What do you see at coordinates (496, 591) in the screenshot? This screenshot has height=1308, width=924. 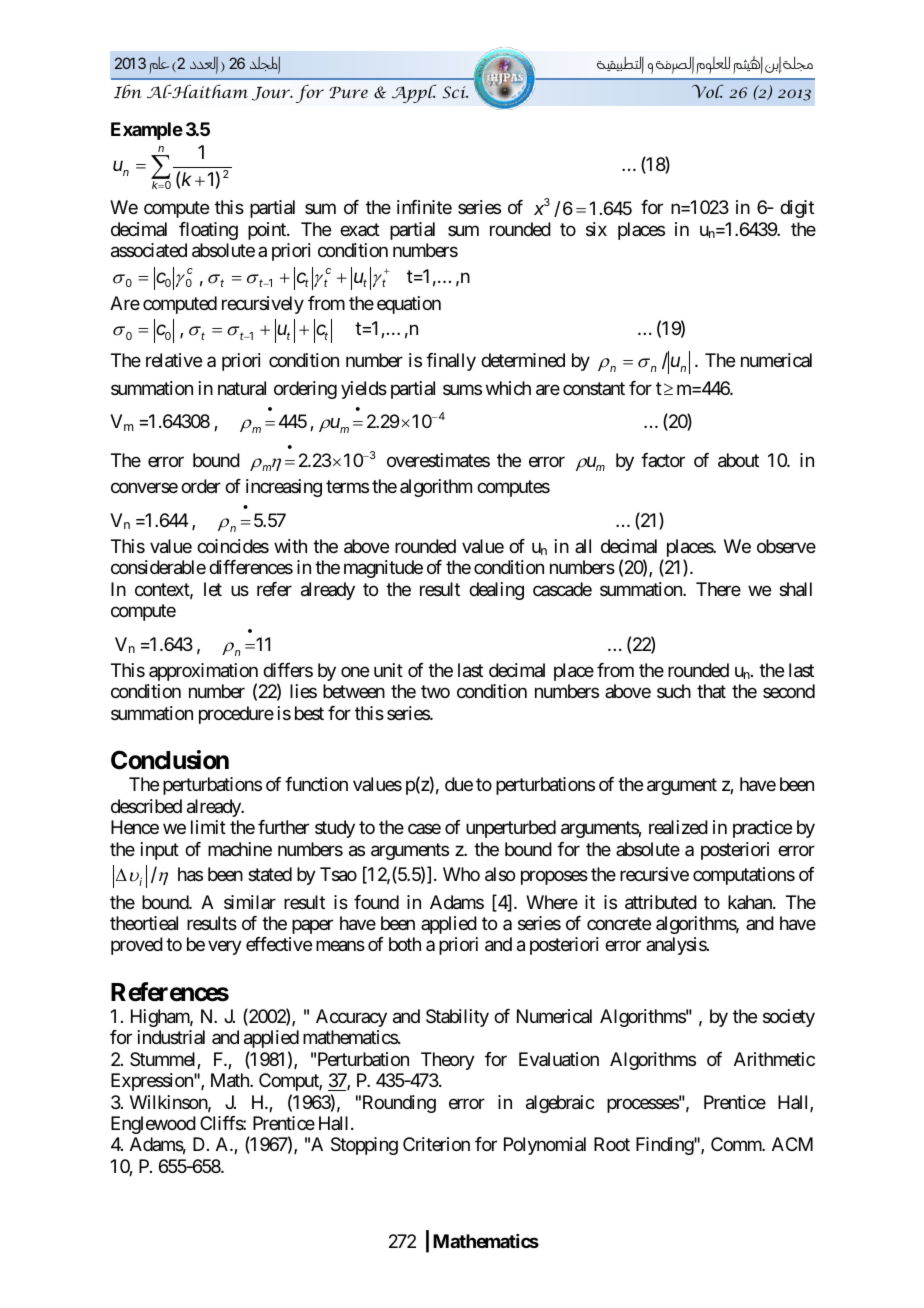 I see `dealing` at bounding box center [496, 591].
